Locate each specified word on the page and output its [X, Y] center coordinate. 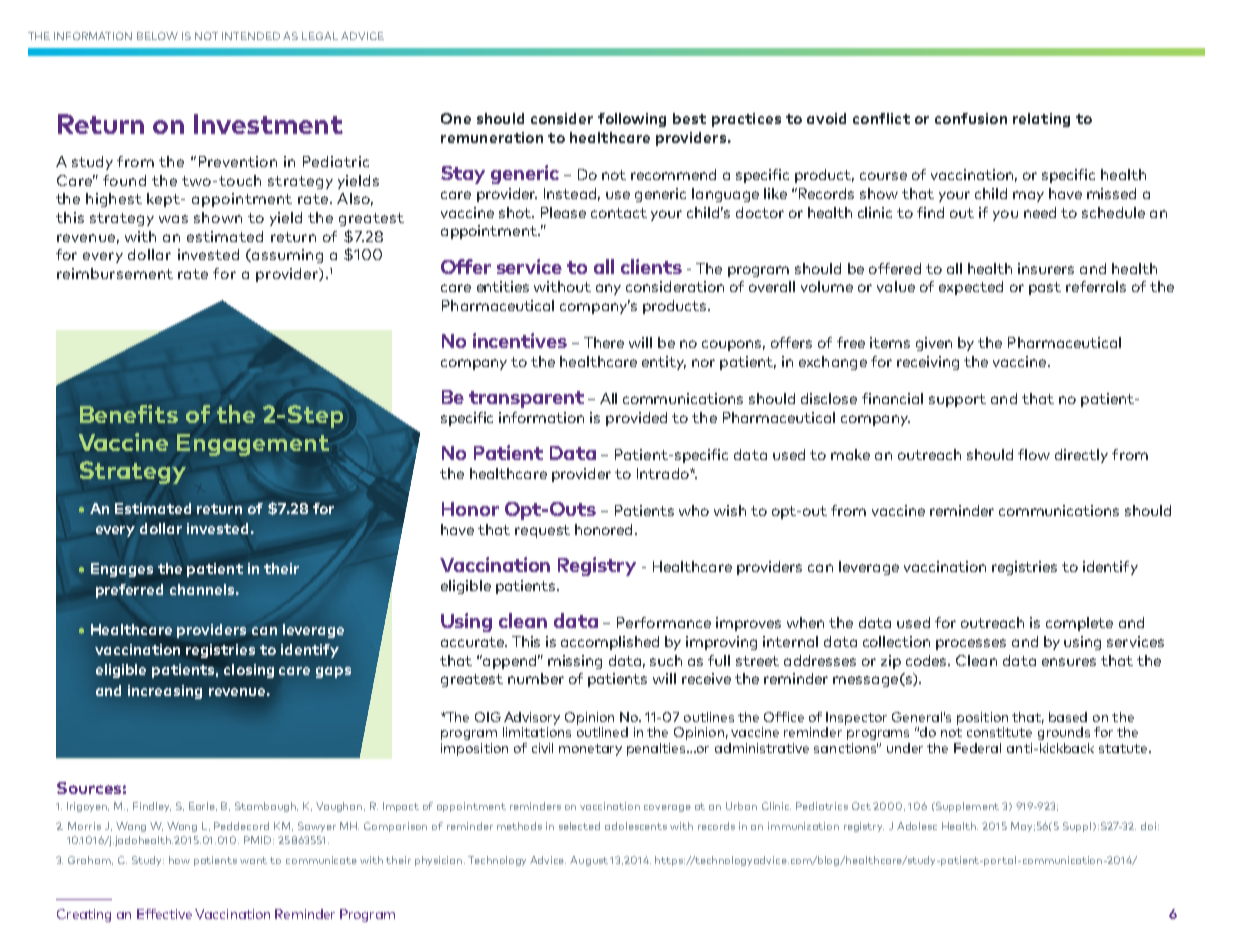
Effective [164, 914]
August [590, 861]
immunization [803, 826]
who [694, 510]
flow [1034, 454]
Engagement [253, 445]
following [632, 120]
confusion [971, 118]
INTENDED [251, 36]
